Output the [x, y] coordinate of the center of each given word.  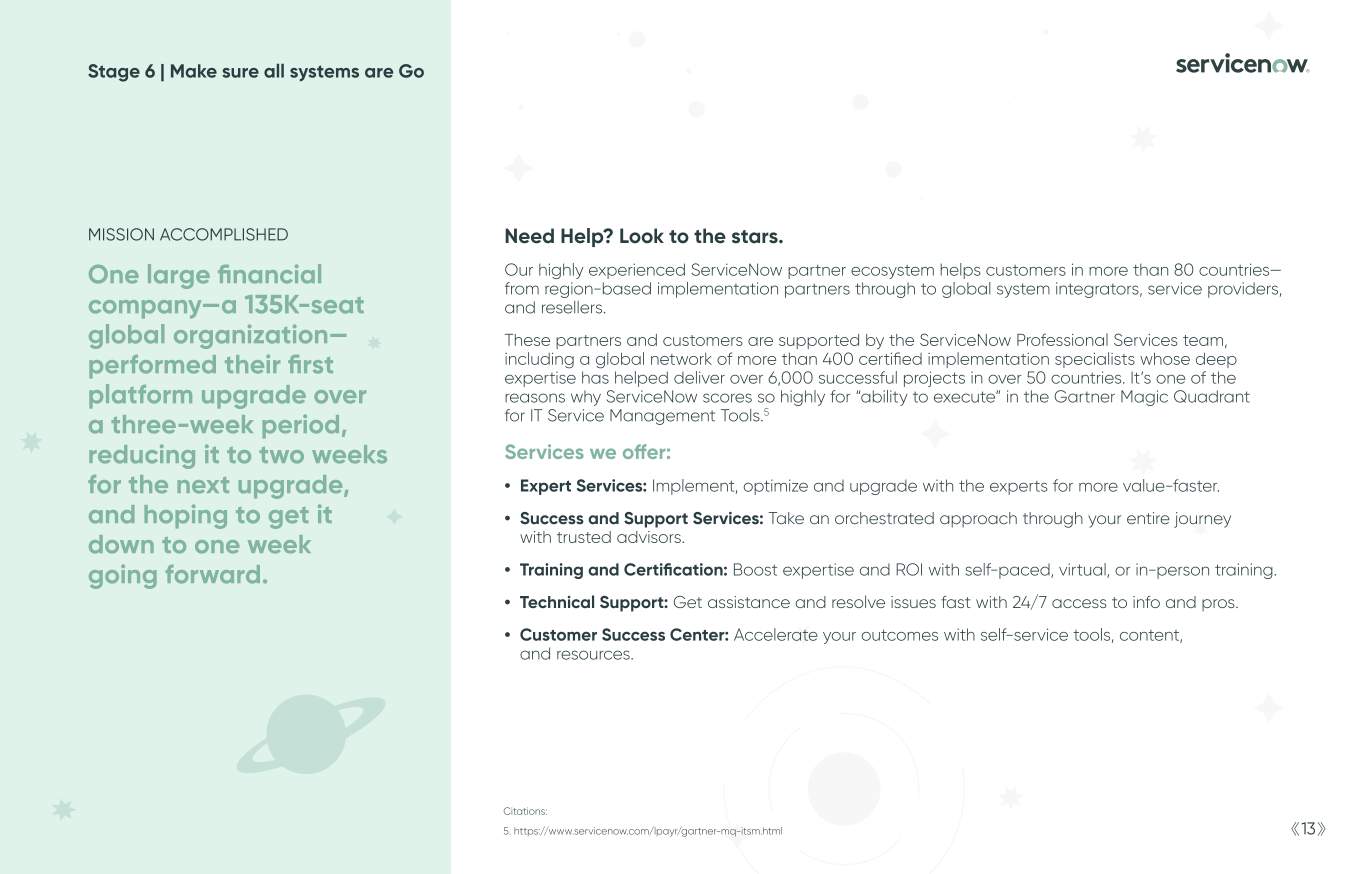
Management [662, 417]
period [301, 426]
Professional [1062, 339]
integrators [1098, 290]
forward [213, 574]
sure [240, 73]
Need [529, 236]
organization [250, 336]
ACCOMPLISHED [224, 234]
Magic [1144, 398]
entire [1148, 518]
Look [642, 236]
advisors [650, 537]
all [274, 71]
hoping [186, 516]
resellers [573, 307]
